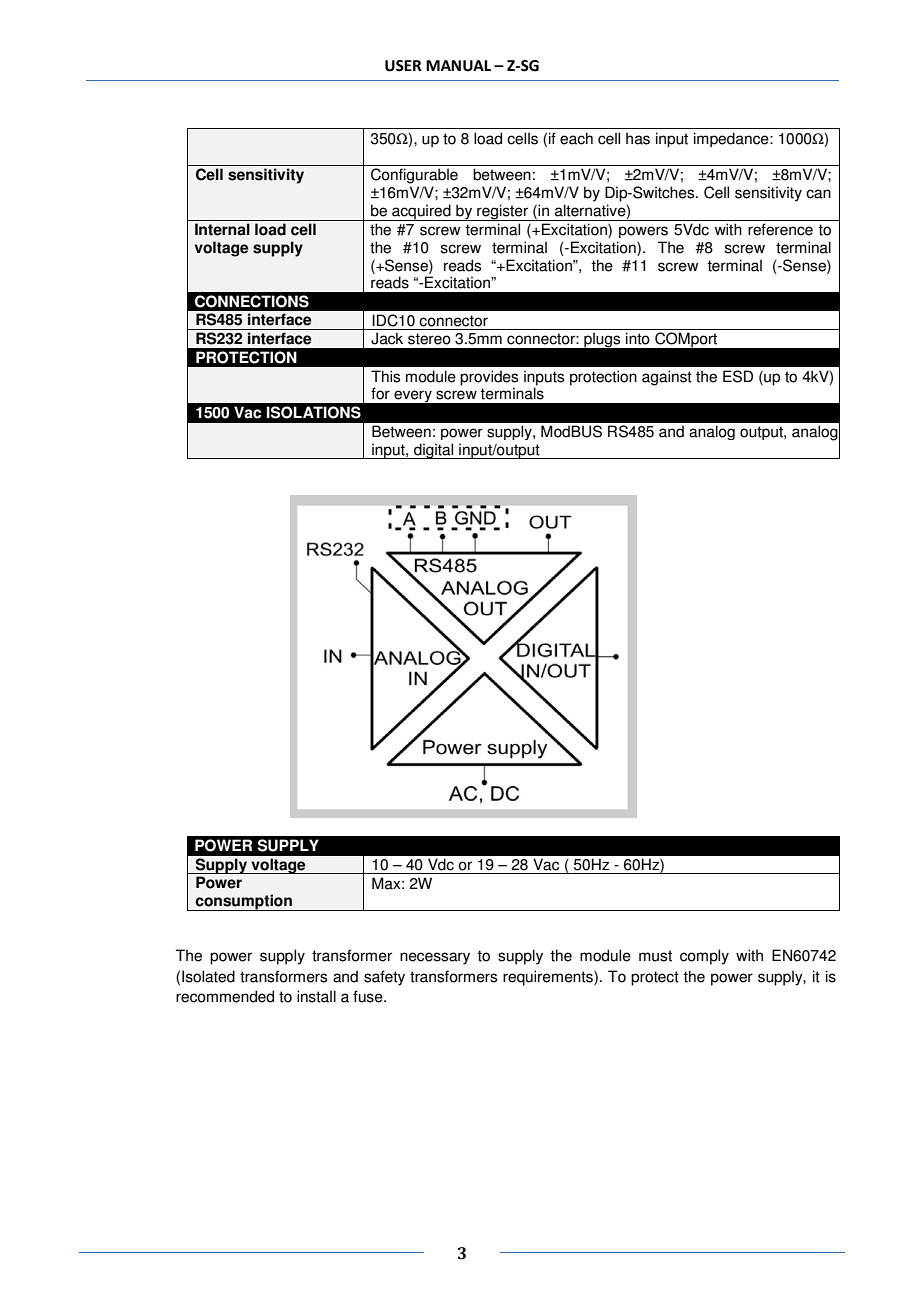  I want to click on Internal, so click(222, 229).
